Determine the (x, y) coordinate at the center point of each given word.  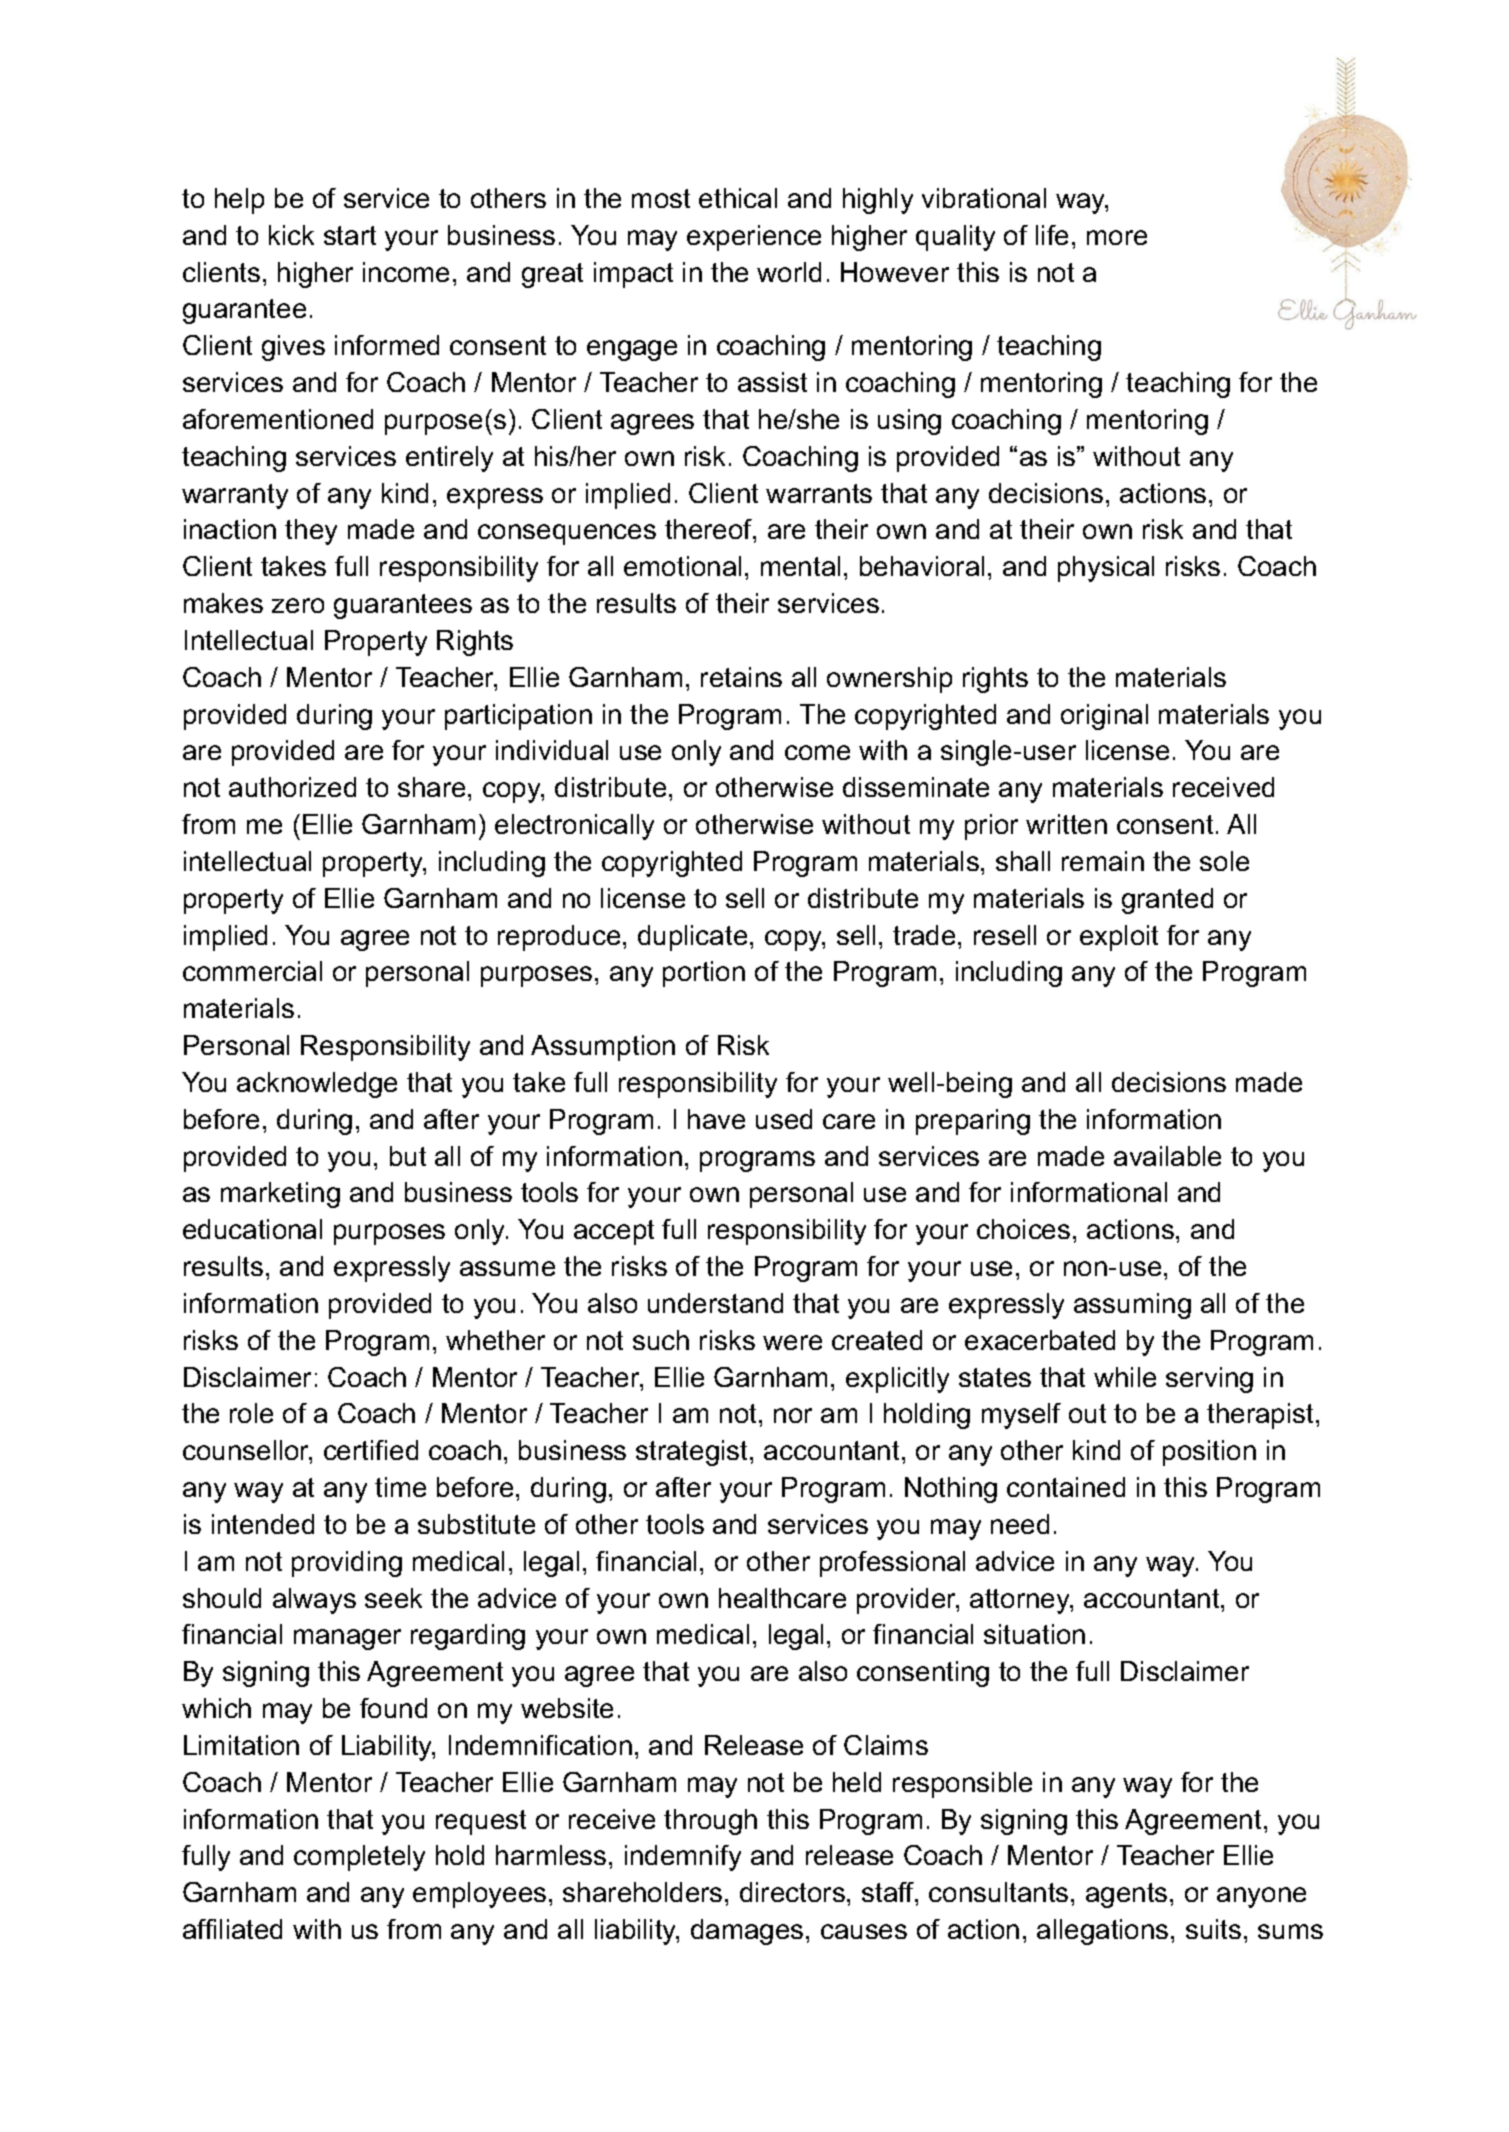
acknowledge (317, 1085)
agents (1126, 1895)
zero (298, 605)
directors (792, 1892)
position (1209, 1453)
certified (371, 1450)
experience (754, 238)
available (1167, 1156)
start (350, 235)
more (1117, 237)
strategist (693, 1453)
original (1104, 717)
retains (741, 677)
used (784, 1119)
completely (359, 1858)
